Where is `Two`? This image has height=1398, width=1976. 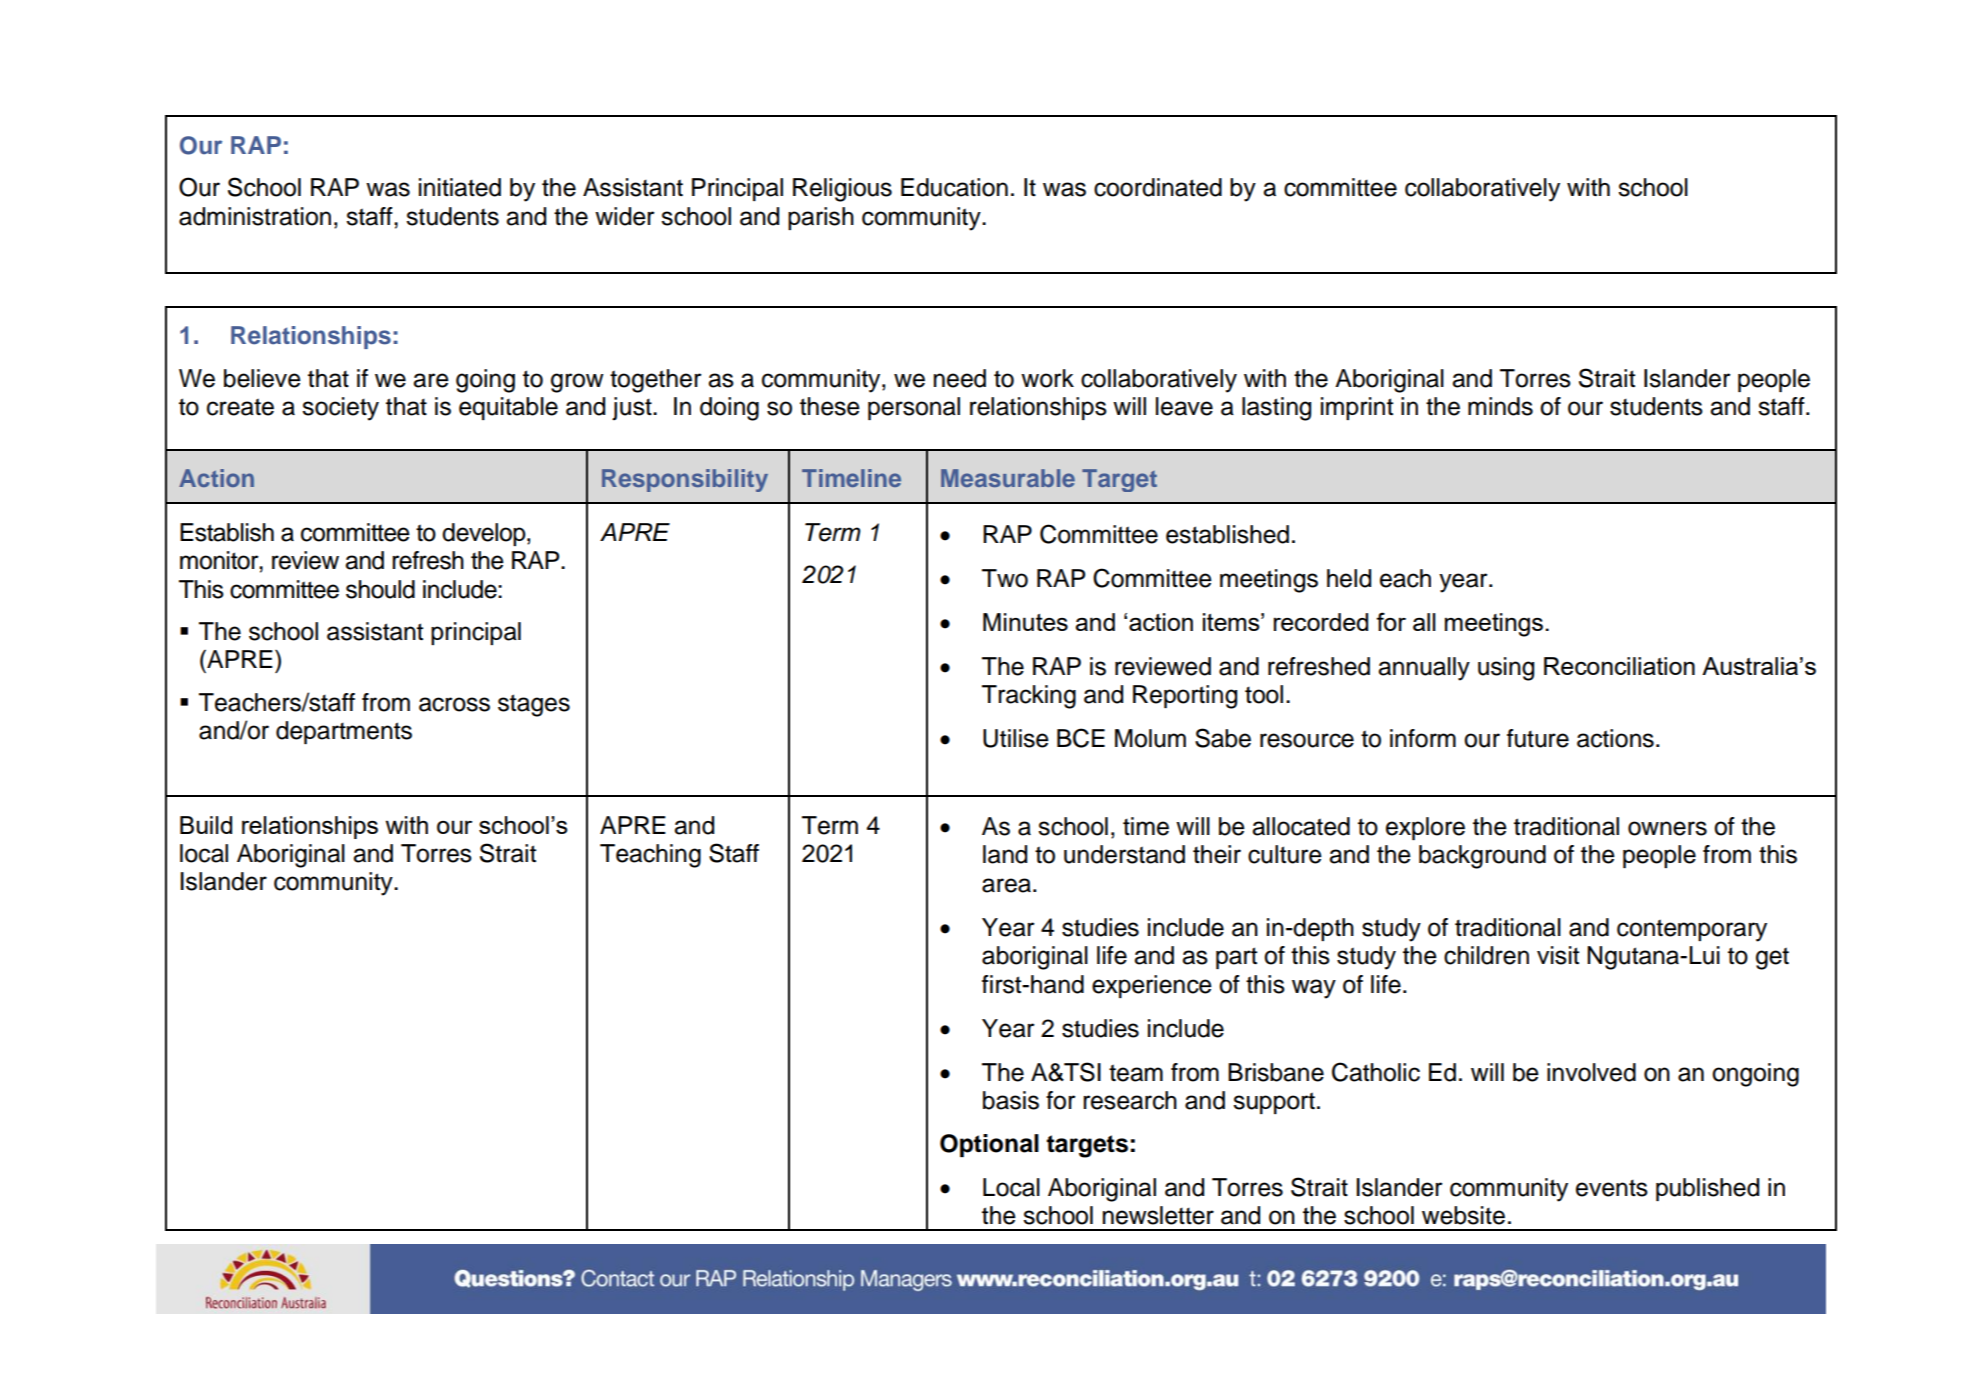
Two is located at coordinates (1005, 578).
